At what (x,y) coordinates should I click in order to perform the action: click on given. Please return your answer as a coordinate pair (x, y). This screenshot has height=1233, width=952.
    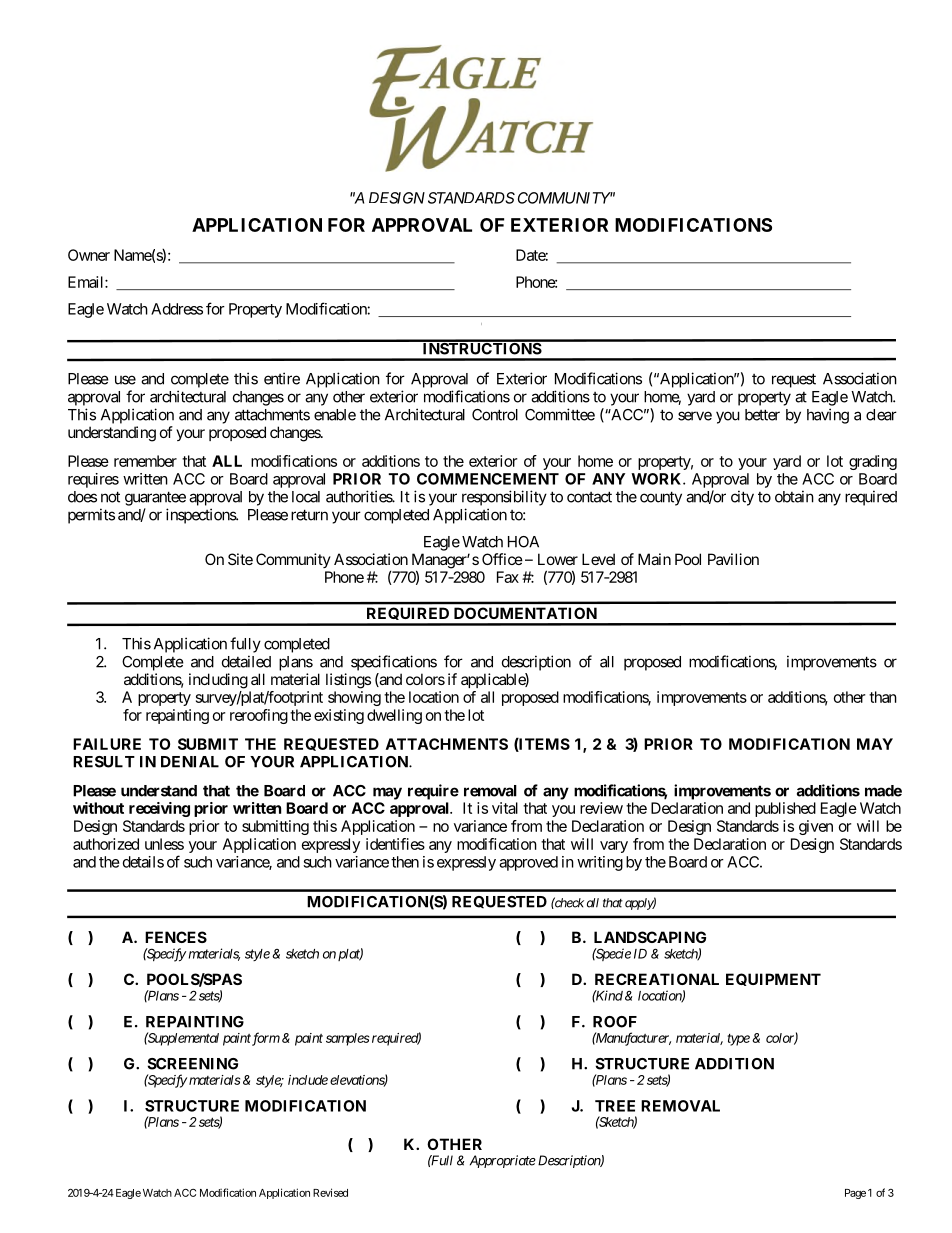
    Looking at the image, I should click on (816, 827).
